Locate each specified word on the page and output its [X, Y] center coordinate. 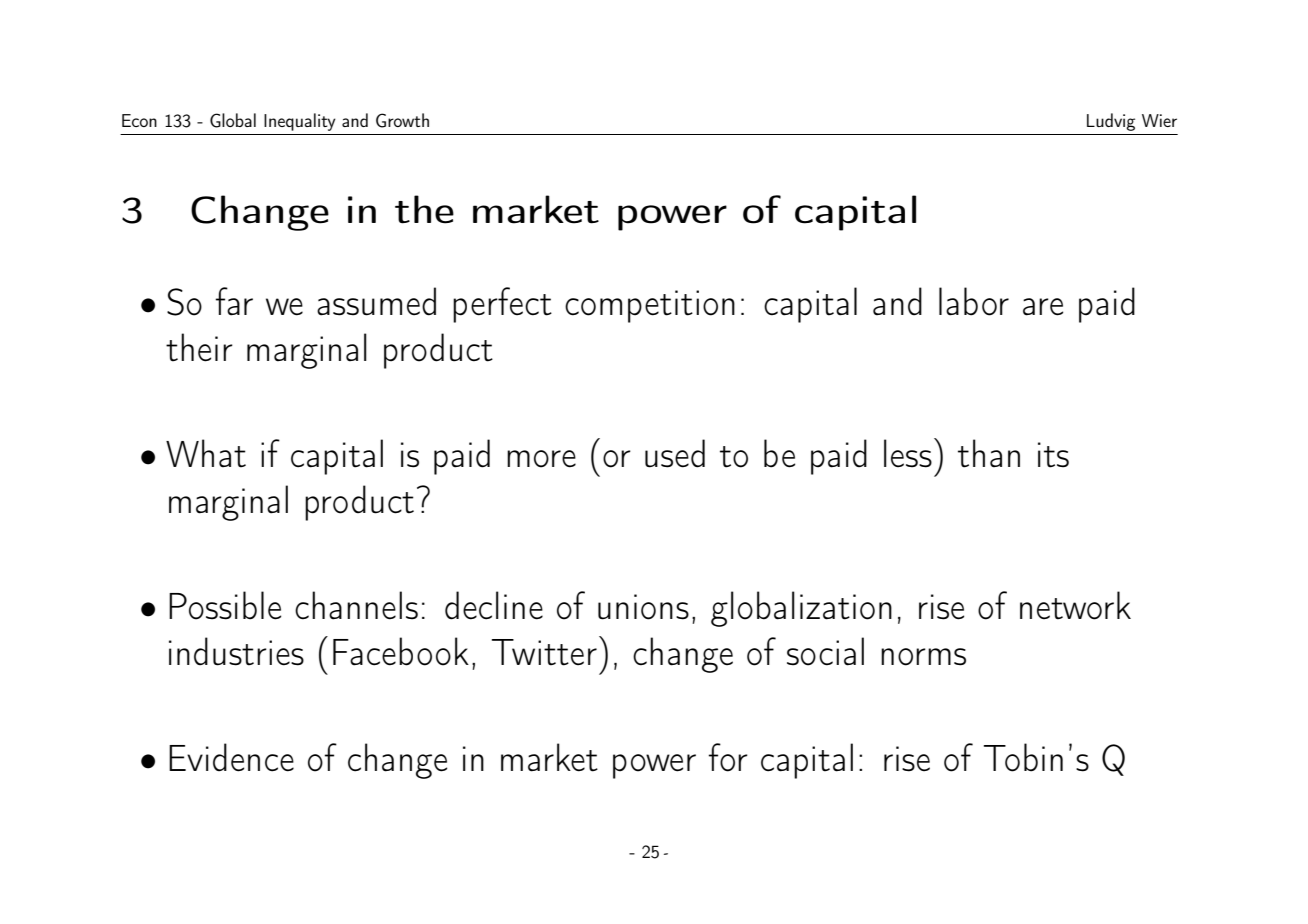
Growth [402, 120]
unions [643, 607]
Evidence [231, 757]
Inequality [300, 122]
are [1043, 307]
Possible [225, 605]
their [199, 347]
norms [923, 657]
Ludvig [1111, 122]
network [1075, 605]
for [728, 757]
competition [650, 306]
